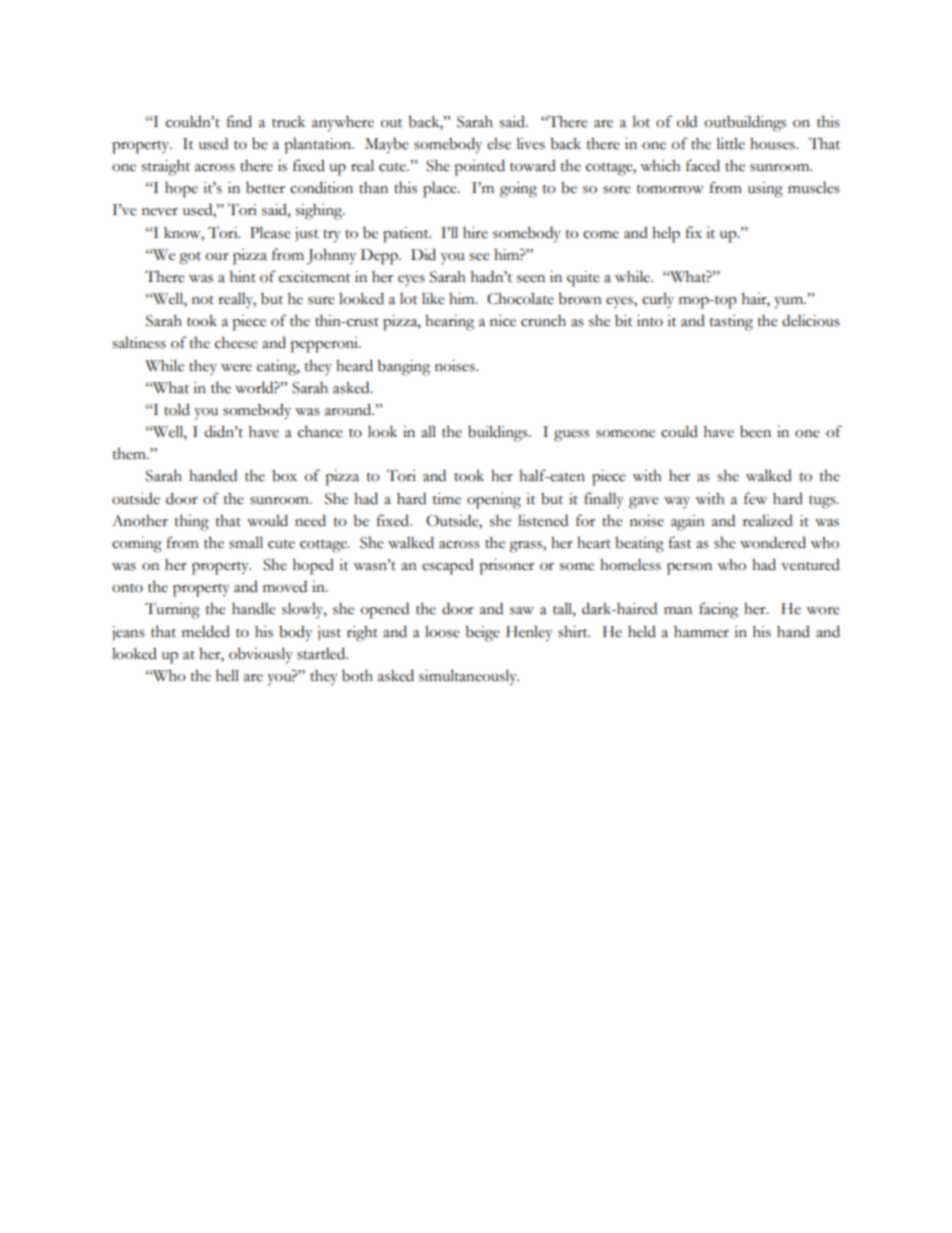 The width and height of the screenshot is (952, 1233). What do you see at coordinates (227, 676) in the screenshot?
I see `hell` at bounding box center [227, 676].
